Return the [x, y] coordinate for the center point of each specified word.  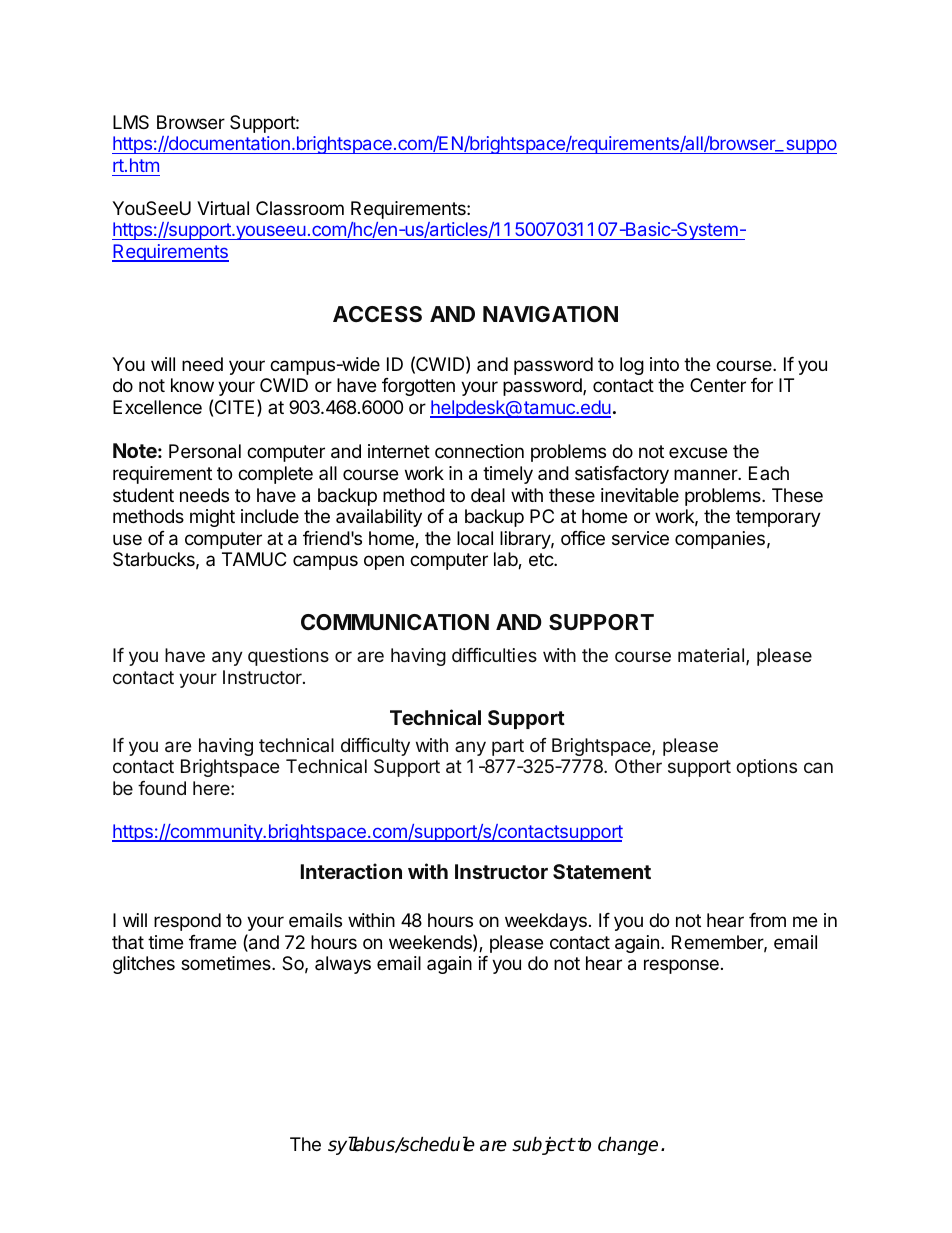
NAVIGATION [550, 314]
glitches [144, 965]
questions [288, 657]
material [711, 655]
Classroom [300, 208]
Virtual [223, 208]
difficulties [494, 655]
